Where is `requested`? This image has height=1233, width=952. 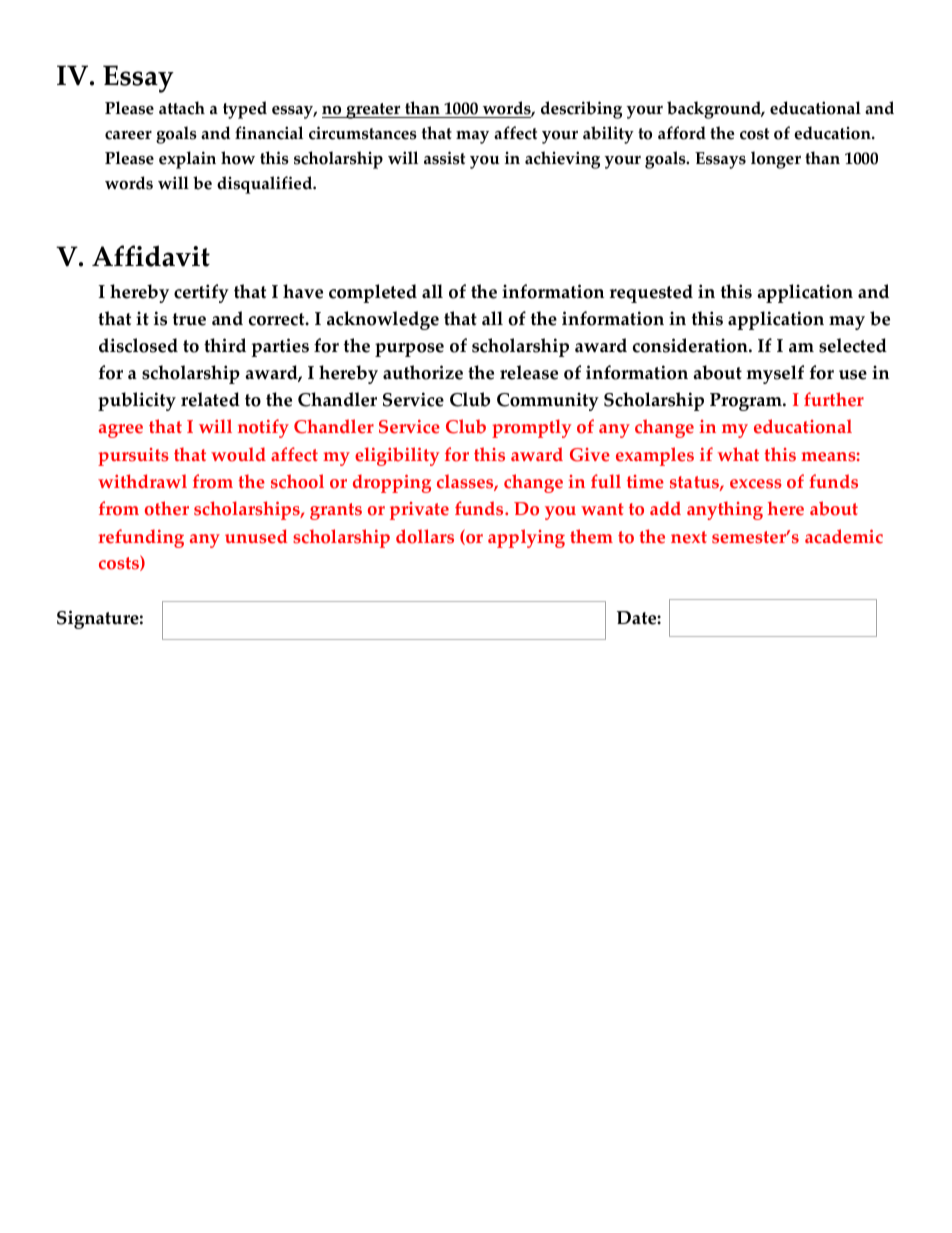 requested is located at coordinates (651, 293).
